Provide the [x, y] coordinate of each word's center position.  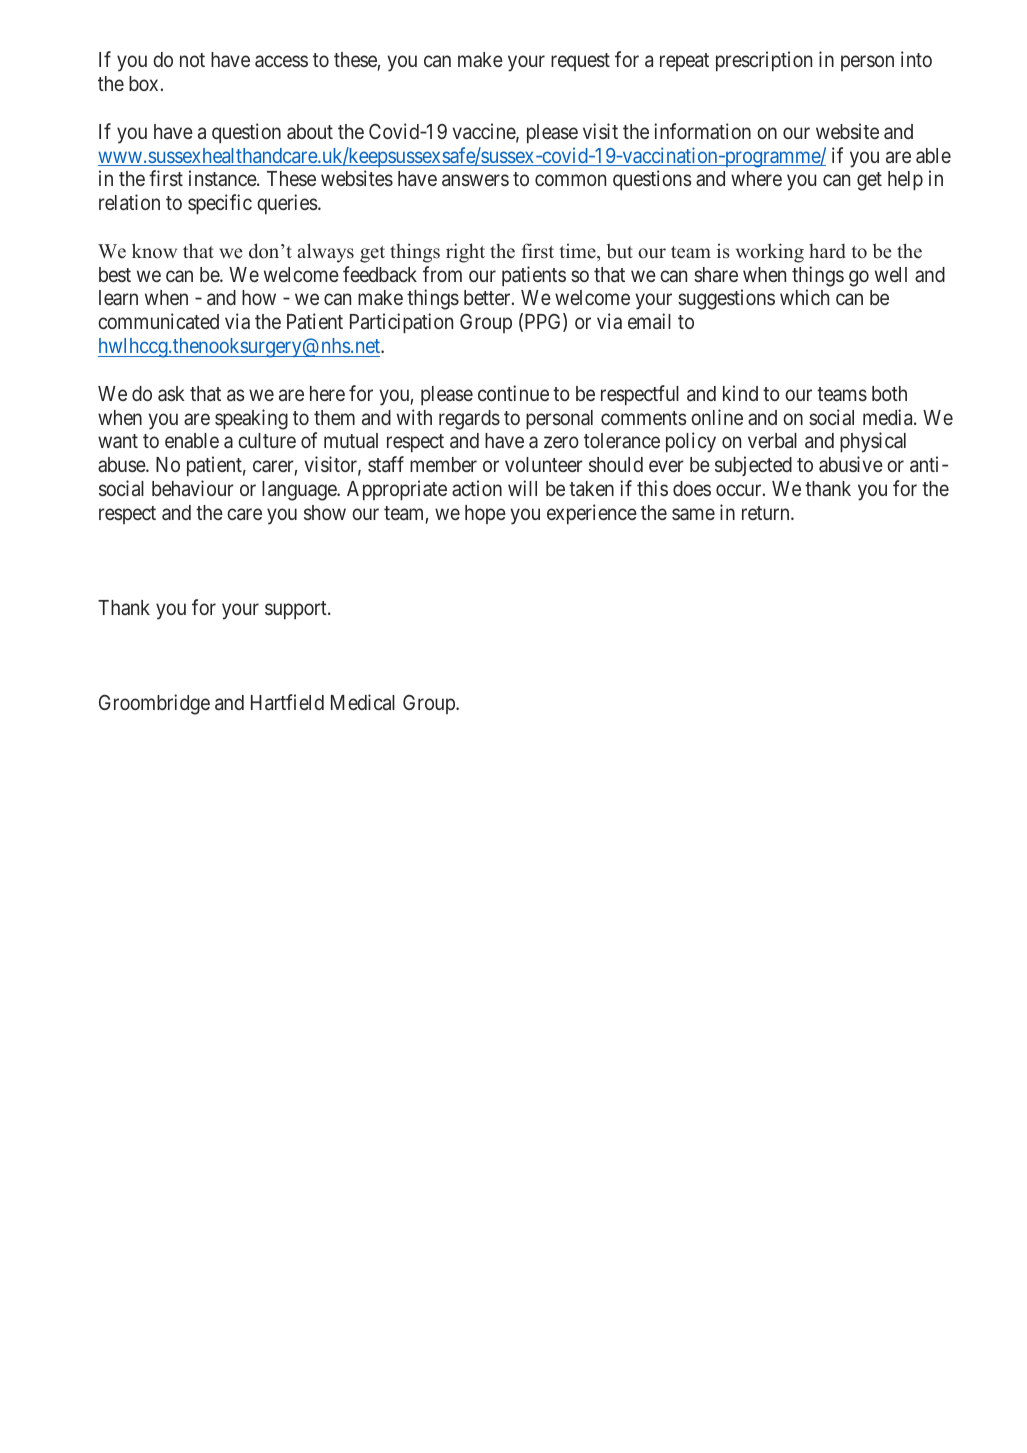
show [325, 512]
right [465, 253]
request [580, 62]
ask [171, 393]
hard [827, 251]
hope [485, 514]
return [767, 513]
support [297, 610]
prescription [764, 61]
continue [513, 393]
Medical [363, 702]
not [192, 60]
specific [220, 204]
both [889, 393]
